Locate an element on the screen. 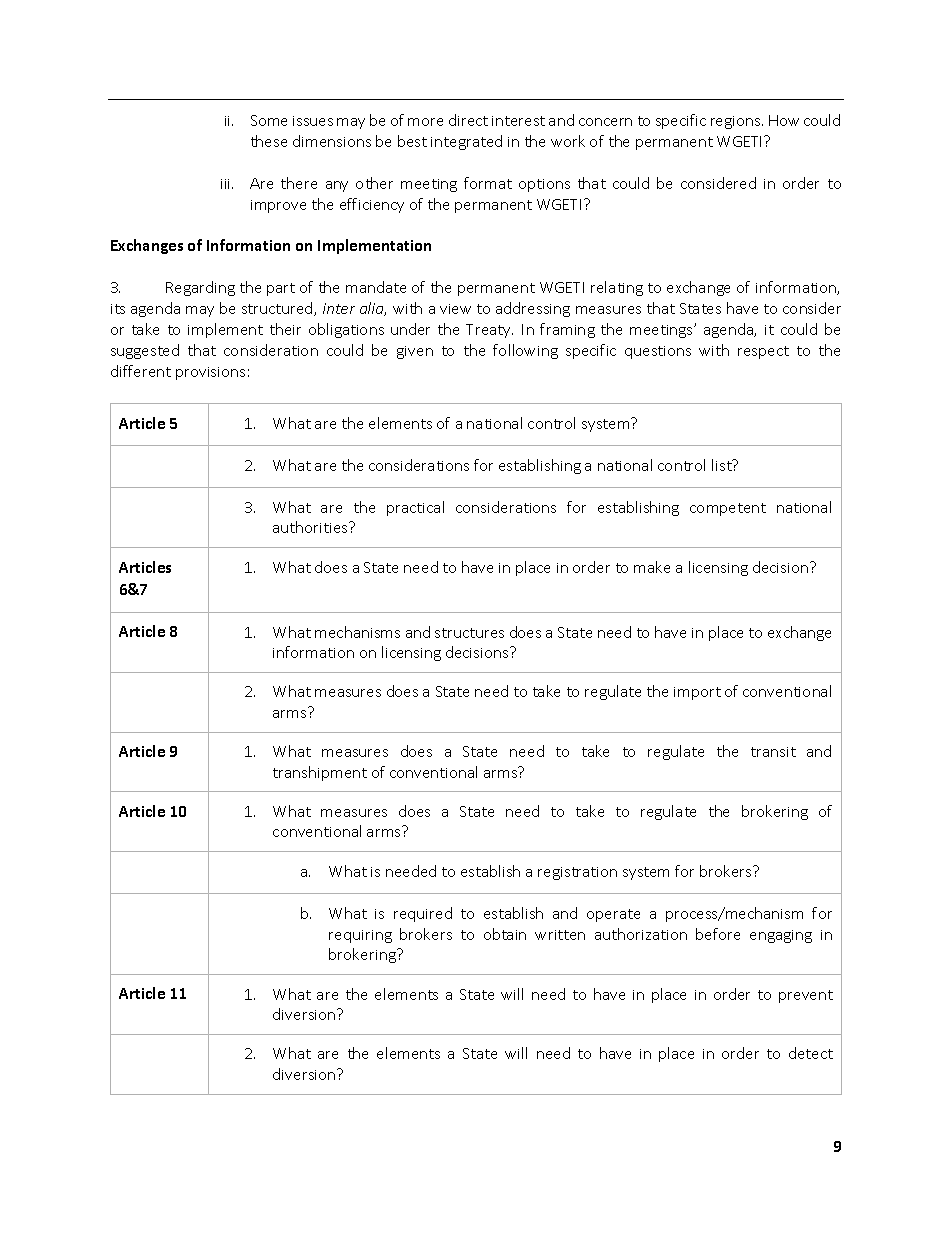 This screenshot has width=952, height=1233. structures is located at coordinates (469, 633).
